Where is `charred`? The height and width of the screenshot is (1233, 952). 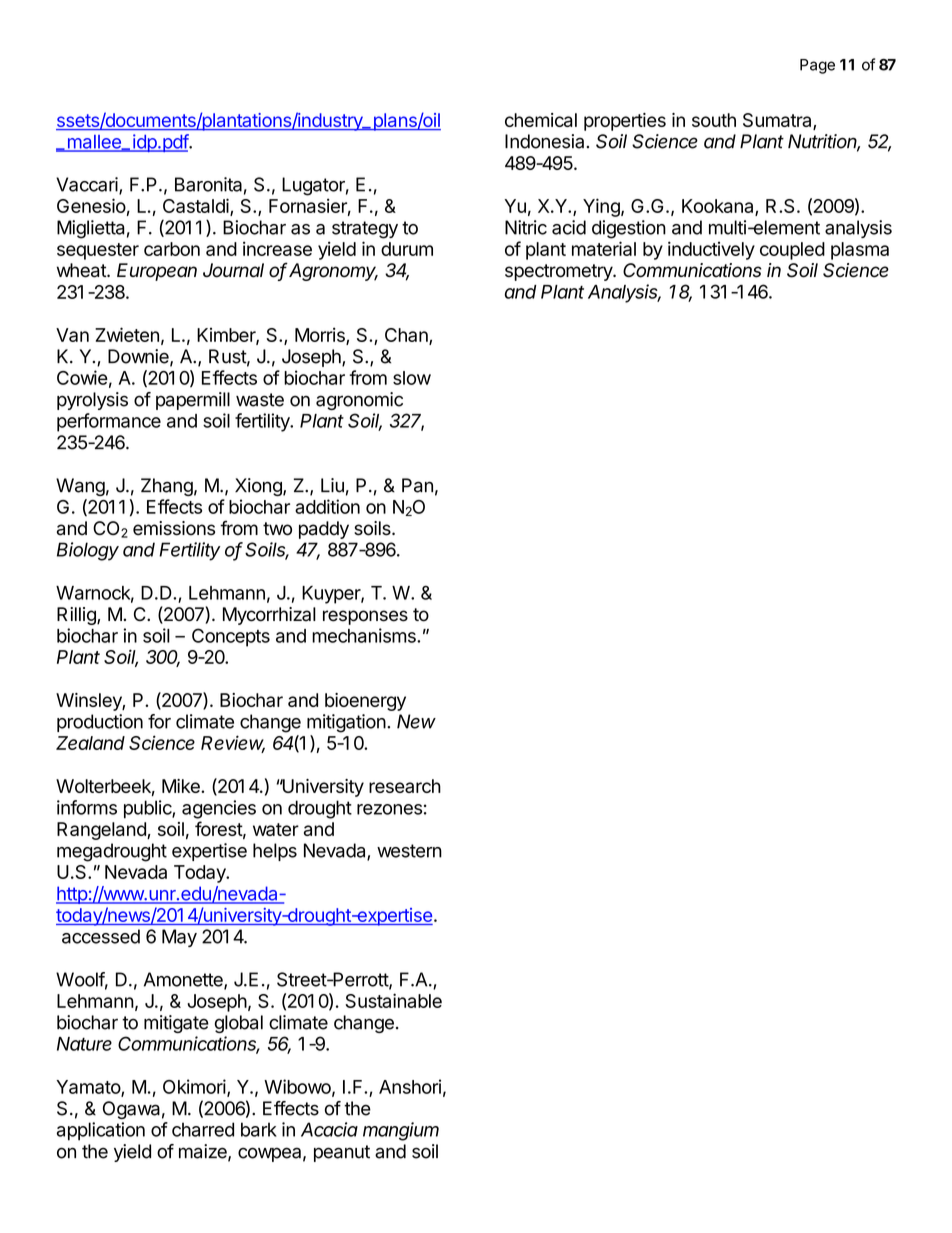 charred is located at coordinates (203, 1129).
